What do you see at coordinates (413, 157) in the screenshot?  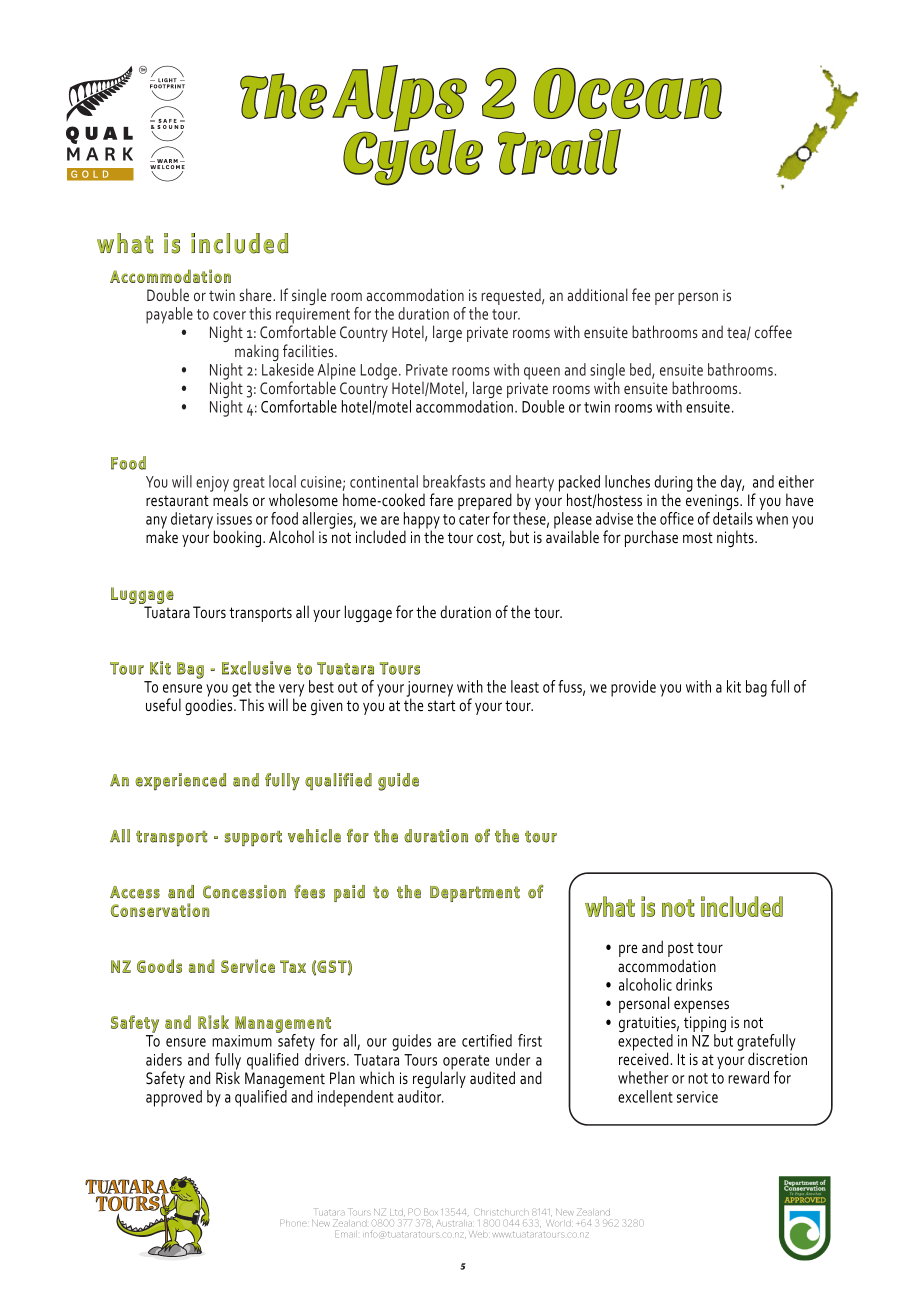 I see `Cycle` at bounding box center [413, 157].
